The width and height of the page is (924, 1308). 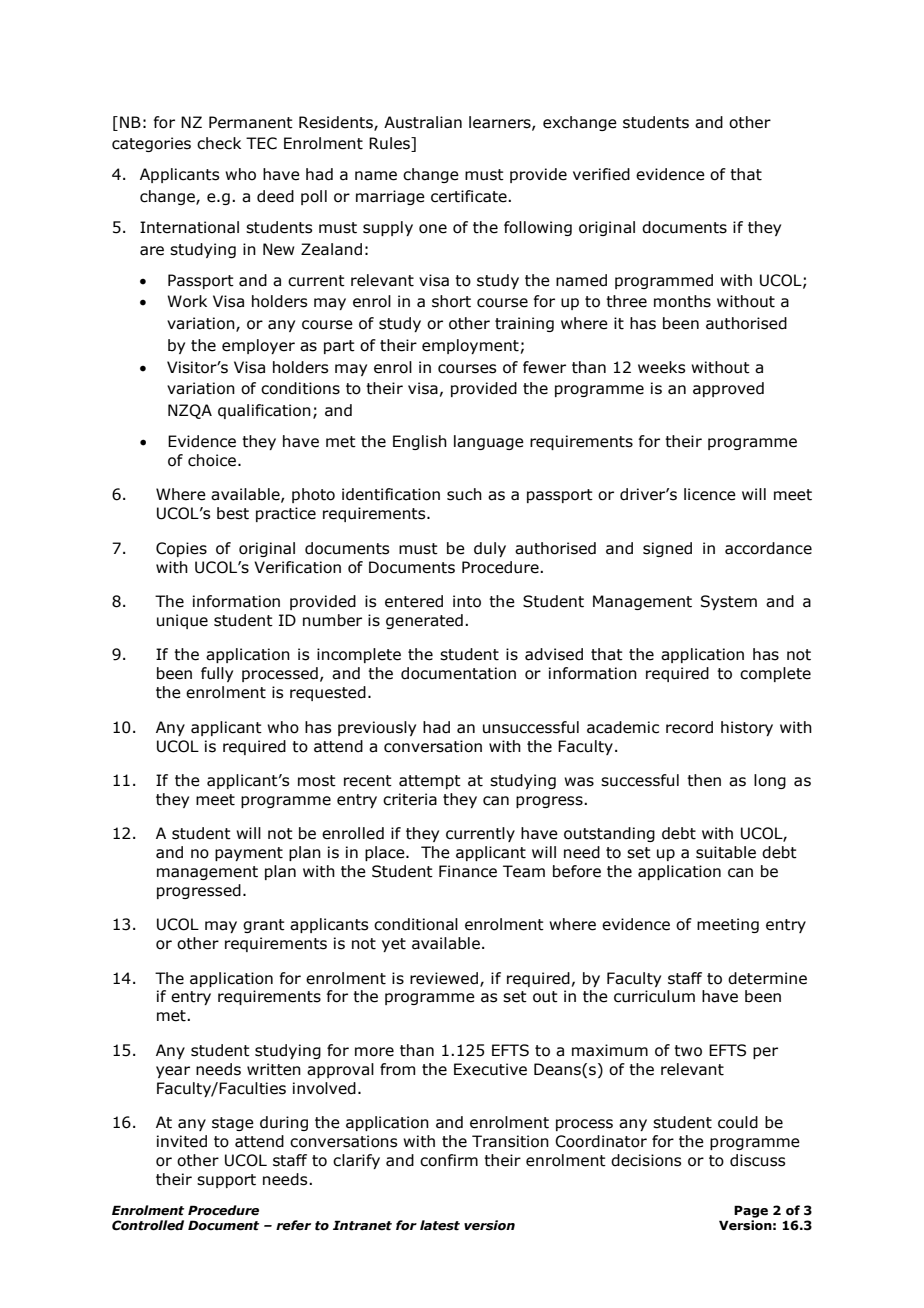 I want to click on curriculum, so click(x=654, y=996).
